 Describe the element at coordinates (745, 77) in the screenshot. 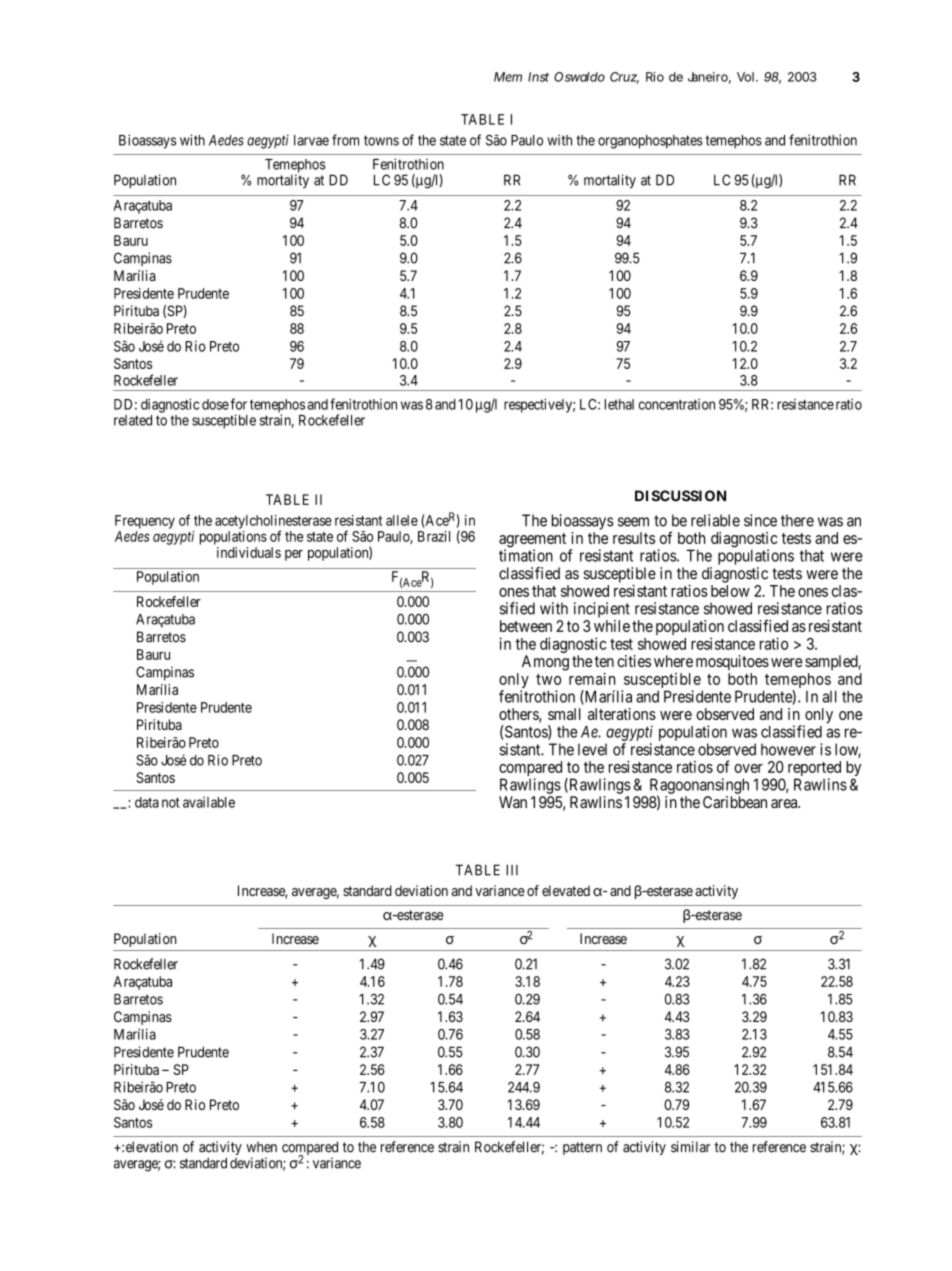

I see `Vol` at that location.
